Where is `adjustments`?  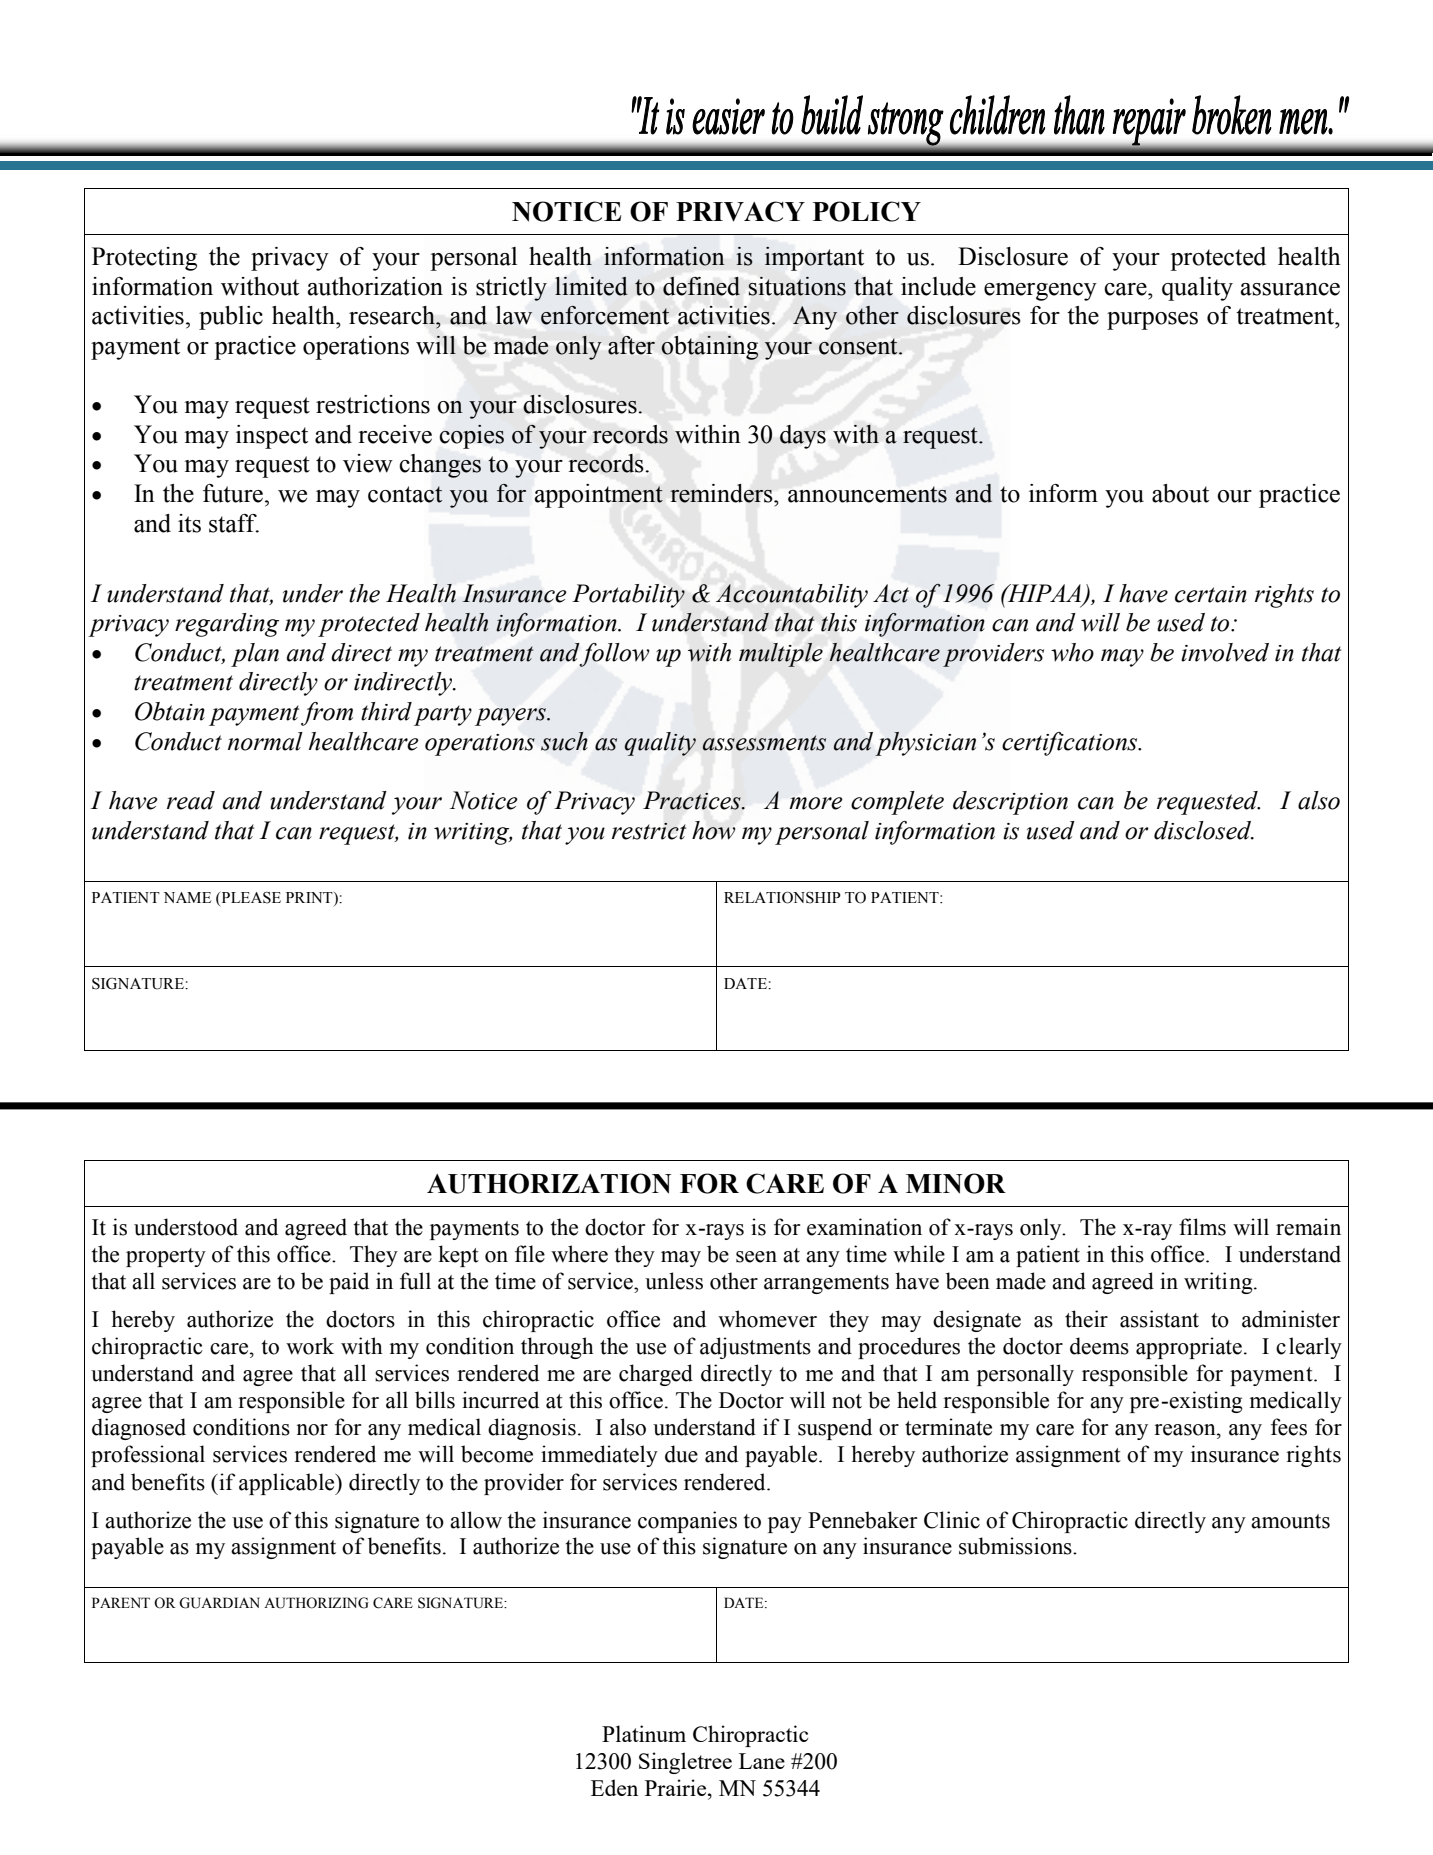
adjustments is located at coordinates (755, 1348).
